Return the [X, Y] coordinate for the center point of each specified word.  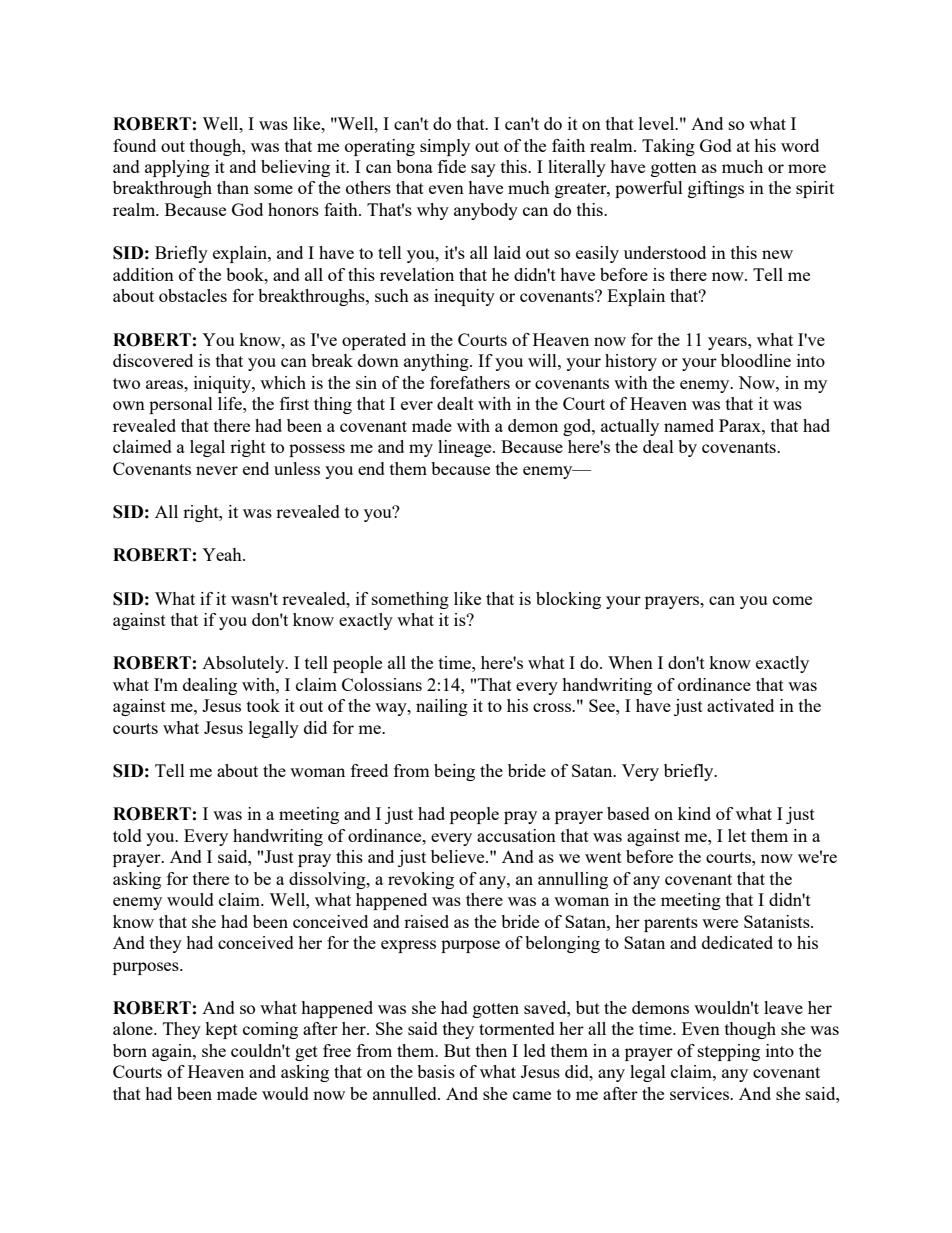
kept [221, 1030]
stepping [729, 1052]
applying [177, 168]
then [491, 1050]
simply [445, 147]
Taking [668, 147]
